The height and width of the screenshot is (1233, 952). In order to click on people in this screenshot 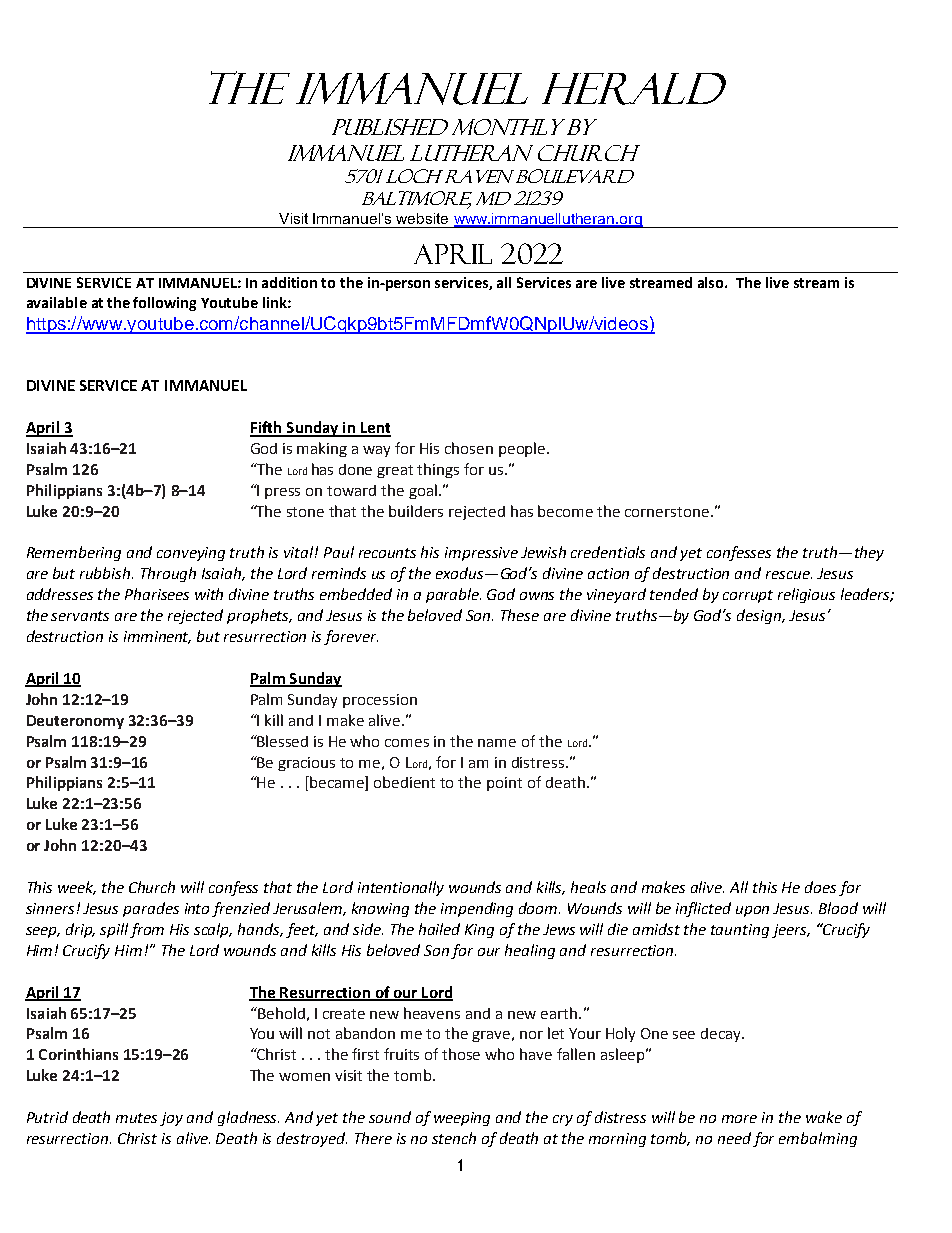, I will do `click(523, 449)`.
